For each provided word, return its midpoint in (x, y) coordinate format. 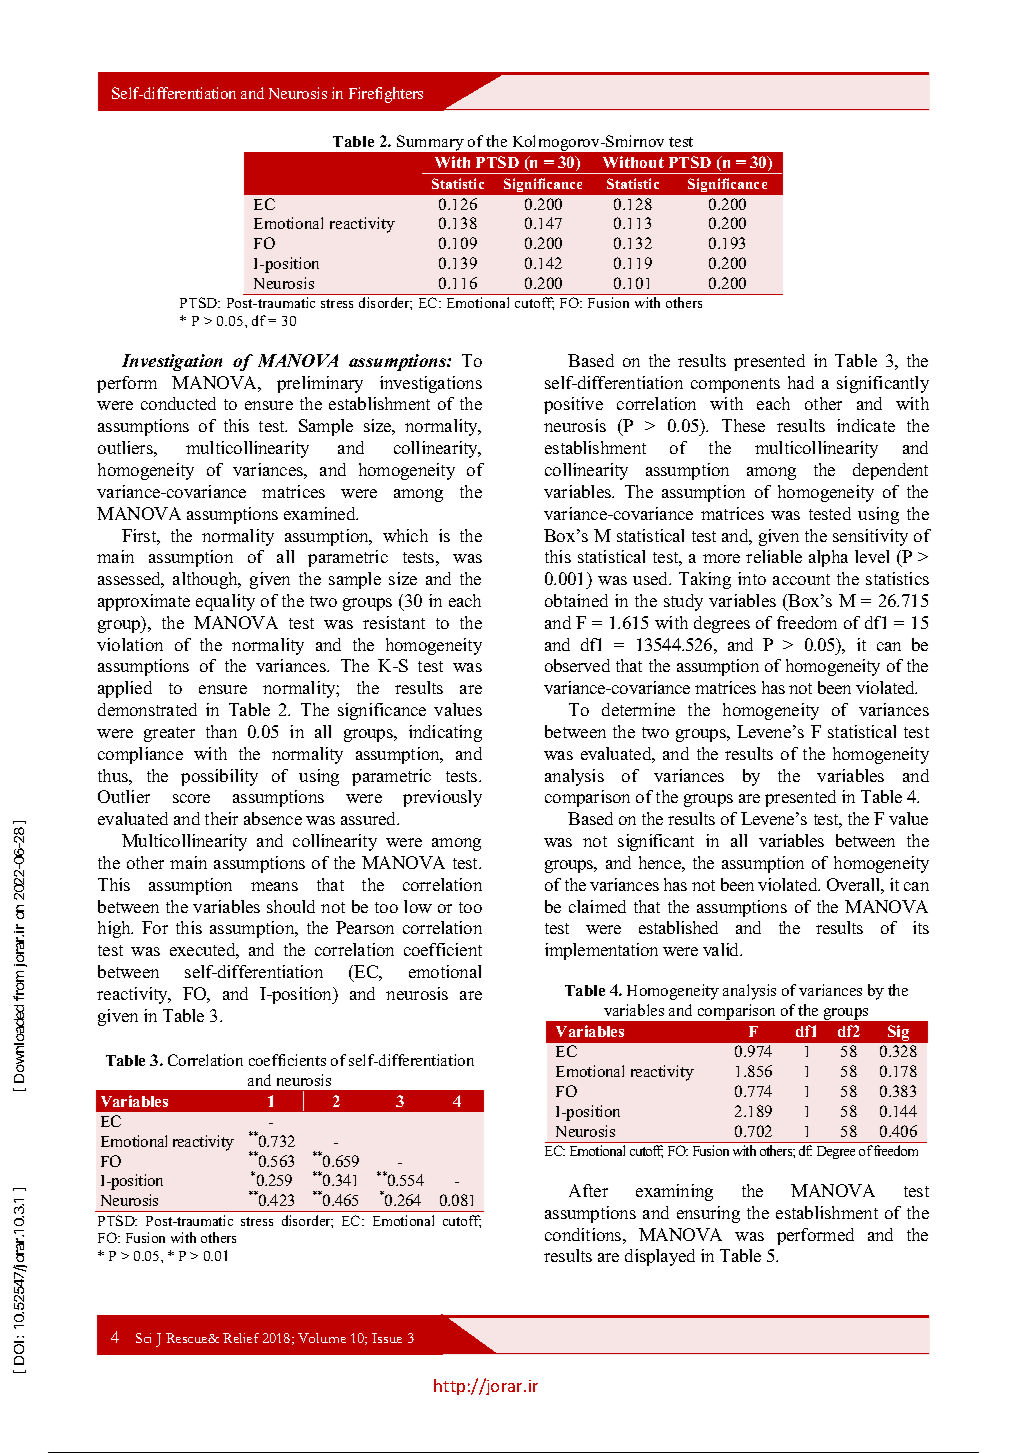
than (221, 731)
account (801, 579)
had (801, 382)
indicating (445, 733)
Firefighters (386, 95)
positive (573, 405)
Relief (241, 1338)
